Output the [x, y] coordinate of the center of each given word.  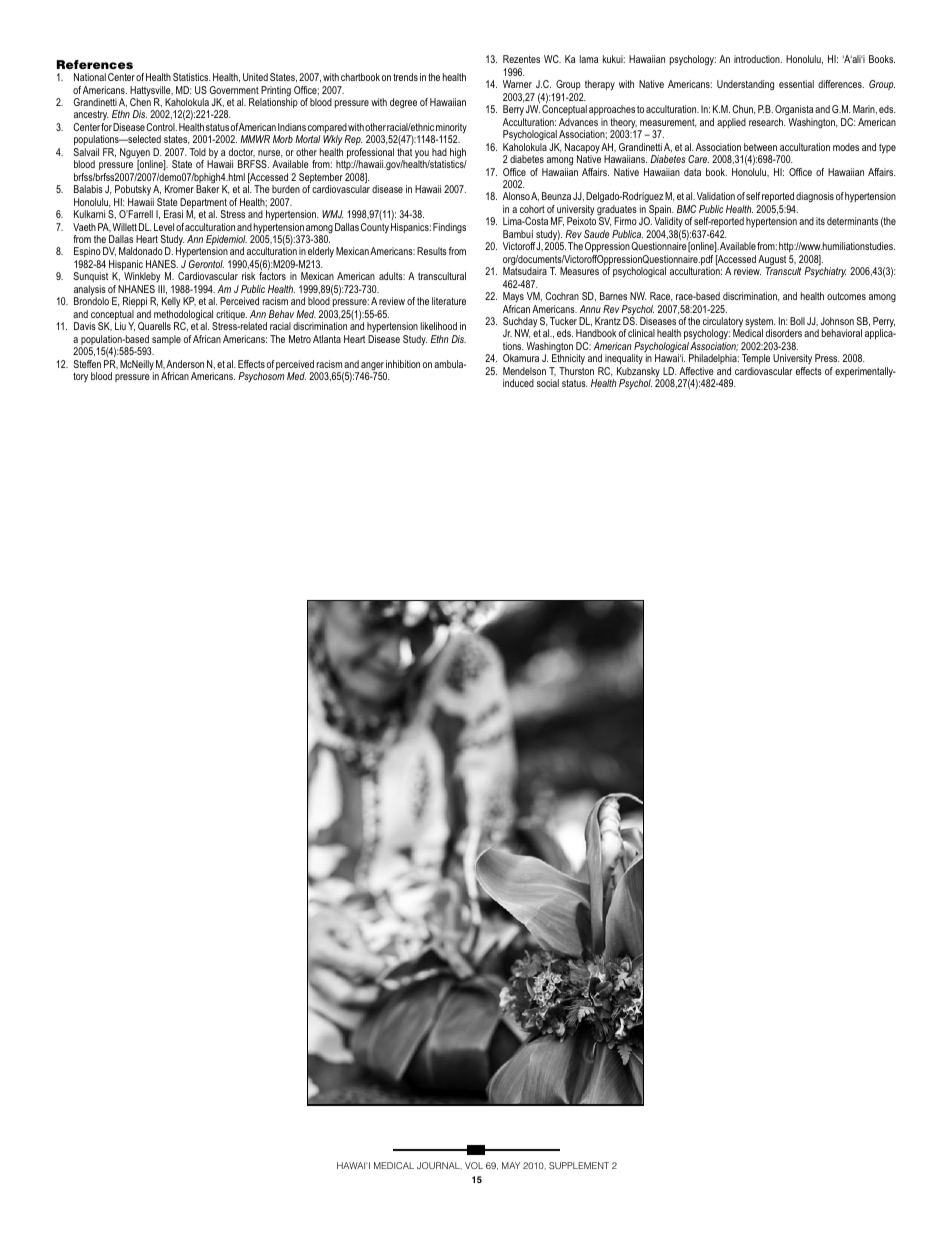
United [255, 77]
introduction [758, 59]
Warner [517, 84]
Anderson [185, 364]
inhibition [403, 364]
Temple [756, 361]
